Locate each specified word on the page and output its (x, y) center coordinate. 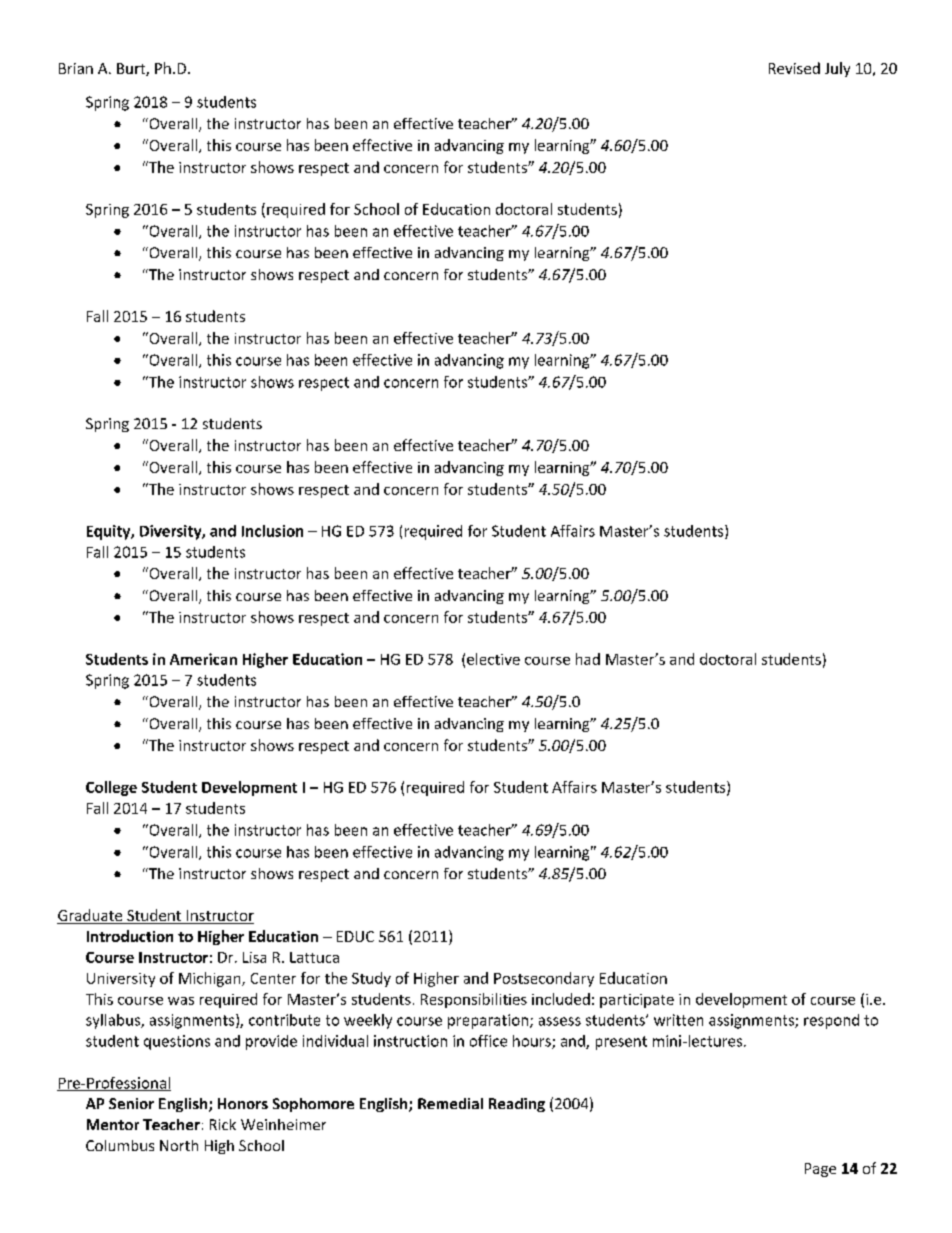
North (179, 1145)
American (203, 659)
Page (820, 1170)
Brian (76, 68)
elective (493, 659)
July (837, 69)
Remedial (450, 1103)
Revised (794, 68)
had (588, 659)
